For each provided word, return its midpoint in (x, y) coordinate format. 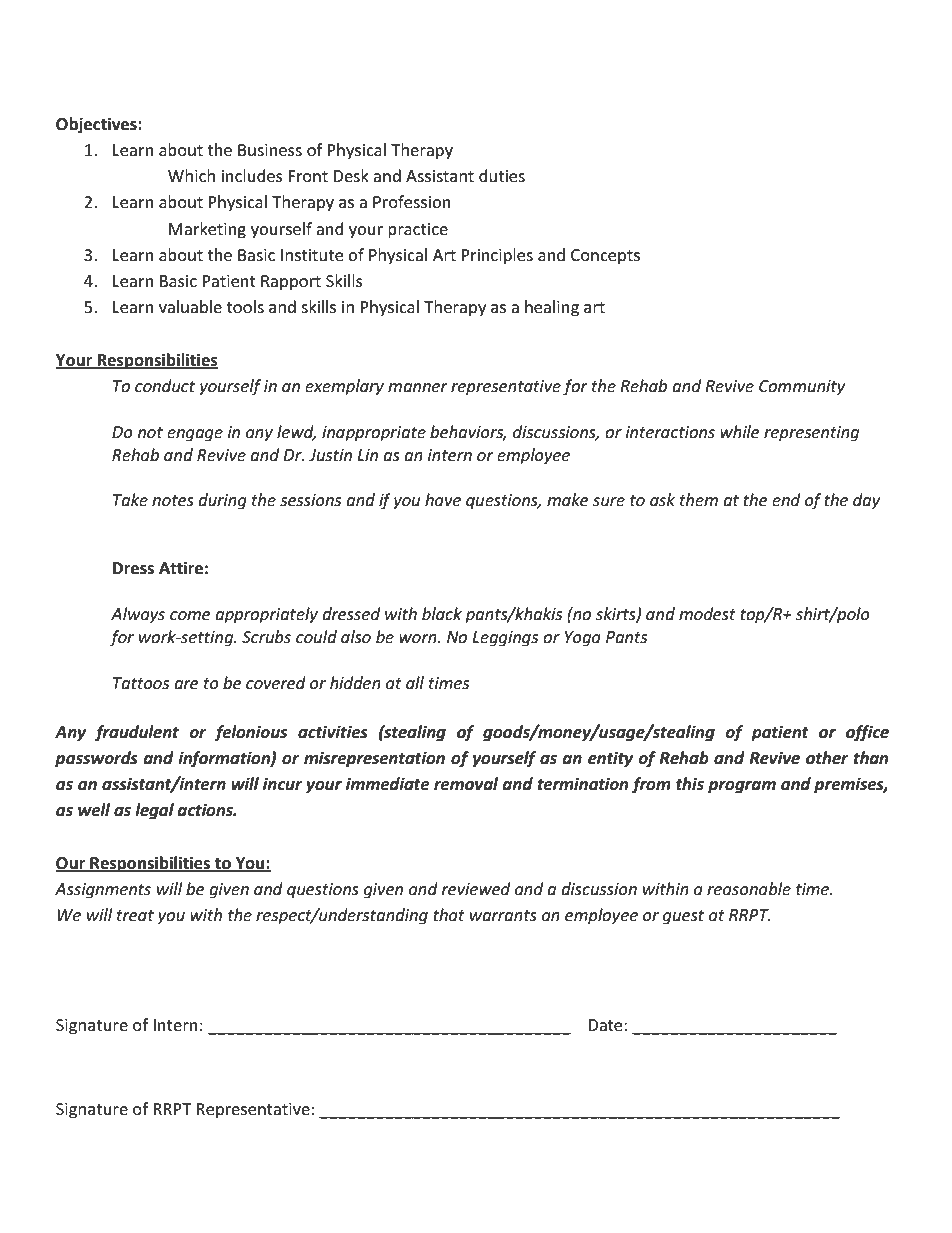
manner (417, 387)
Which (191, 175)
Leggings (505, 639)
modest (707, 613)
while (739, 431)
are (186, 684)
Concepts (605, 257)
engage (195, 435)
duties (502, 175)
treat (135, 915)
